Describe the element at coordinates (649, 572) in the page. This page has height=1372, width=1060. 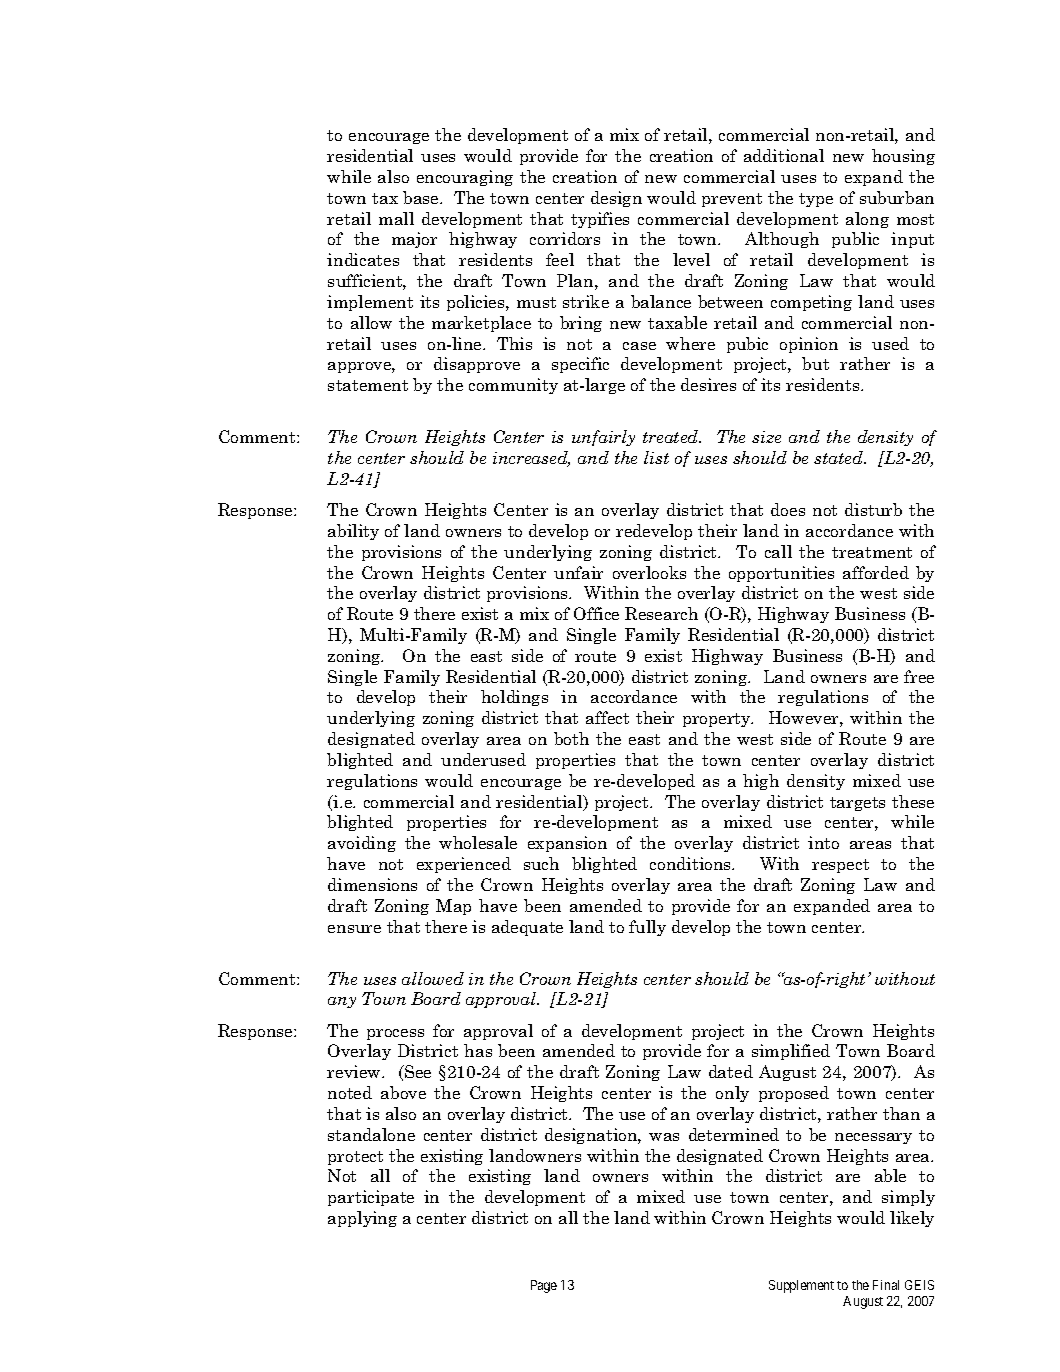
I see `overlooks` at that location.
